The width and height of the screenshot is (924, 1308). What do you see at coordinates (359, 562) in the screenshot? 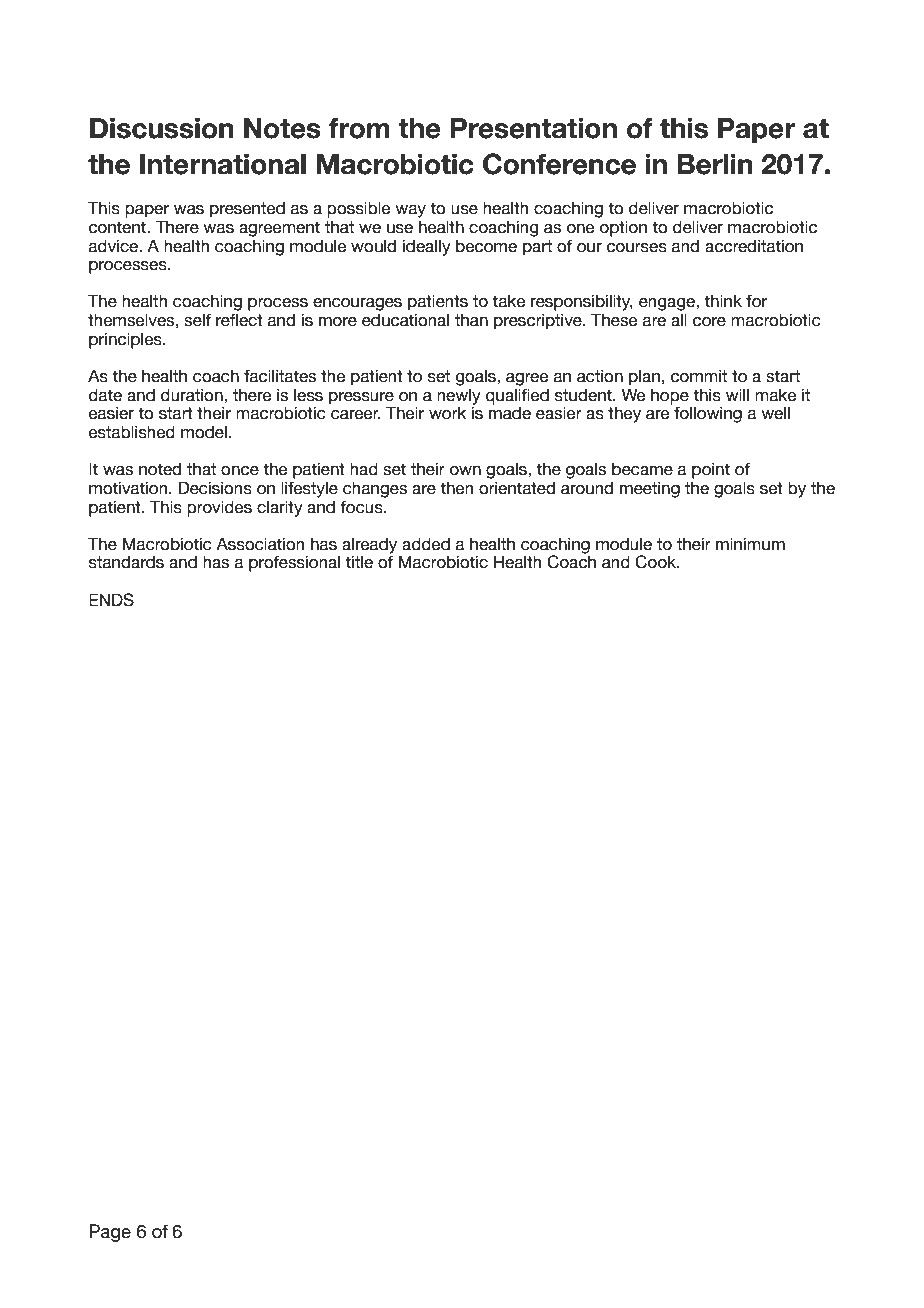
I see `title` at bounding box center [359, 562].
